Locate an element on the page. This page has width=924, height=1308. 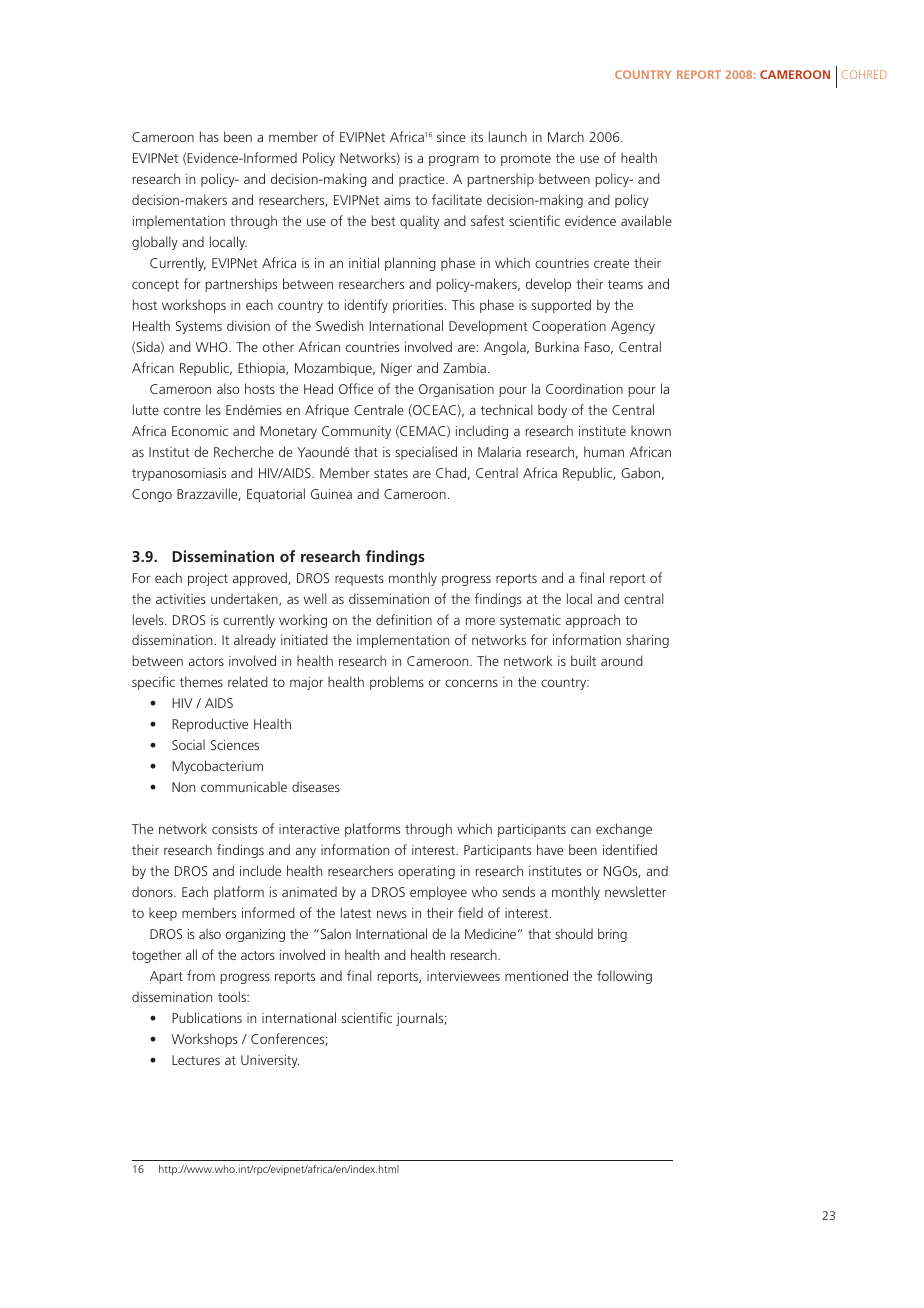
Publications is located at coordinates (207, 1017).
